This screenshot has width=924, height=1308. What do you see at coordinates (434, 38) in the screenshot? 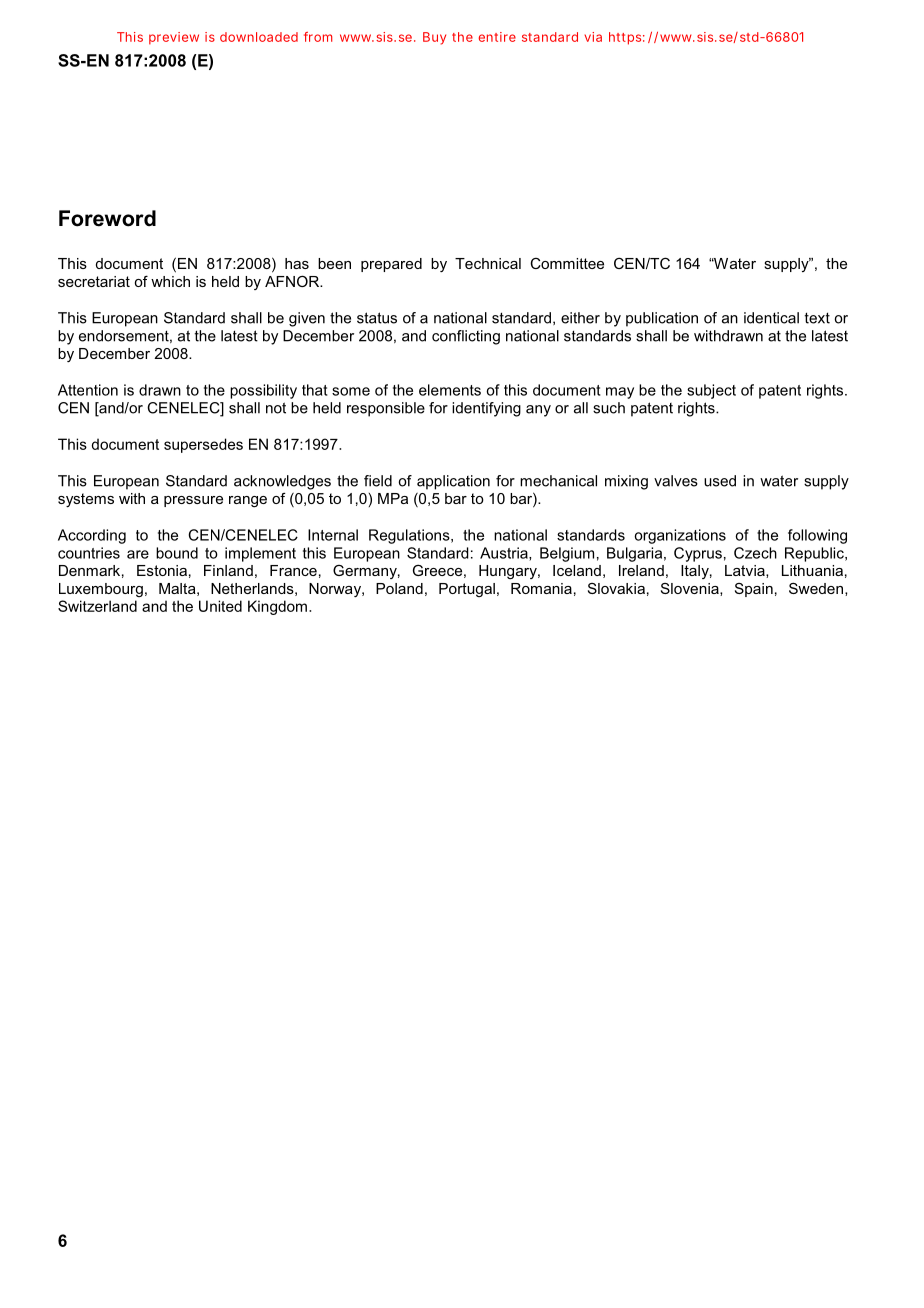
I see `Buy` at bounding box center [434, 38].
